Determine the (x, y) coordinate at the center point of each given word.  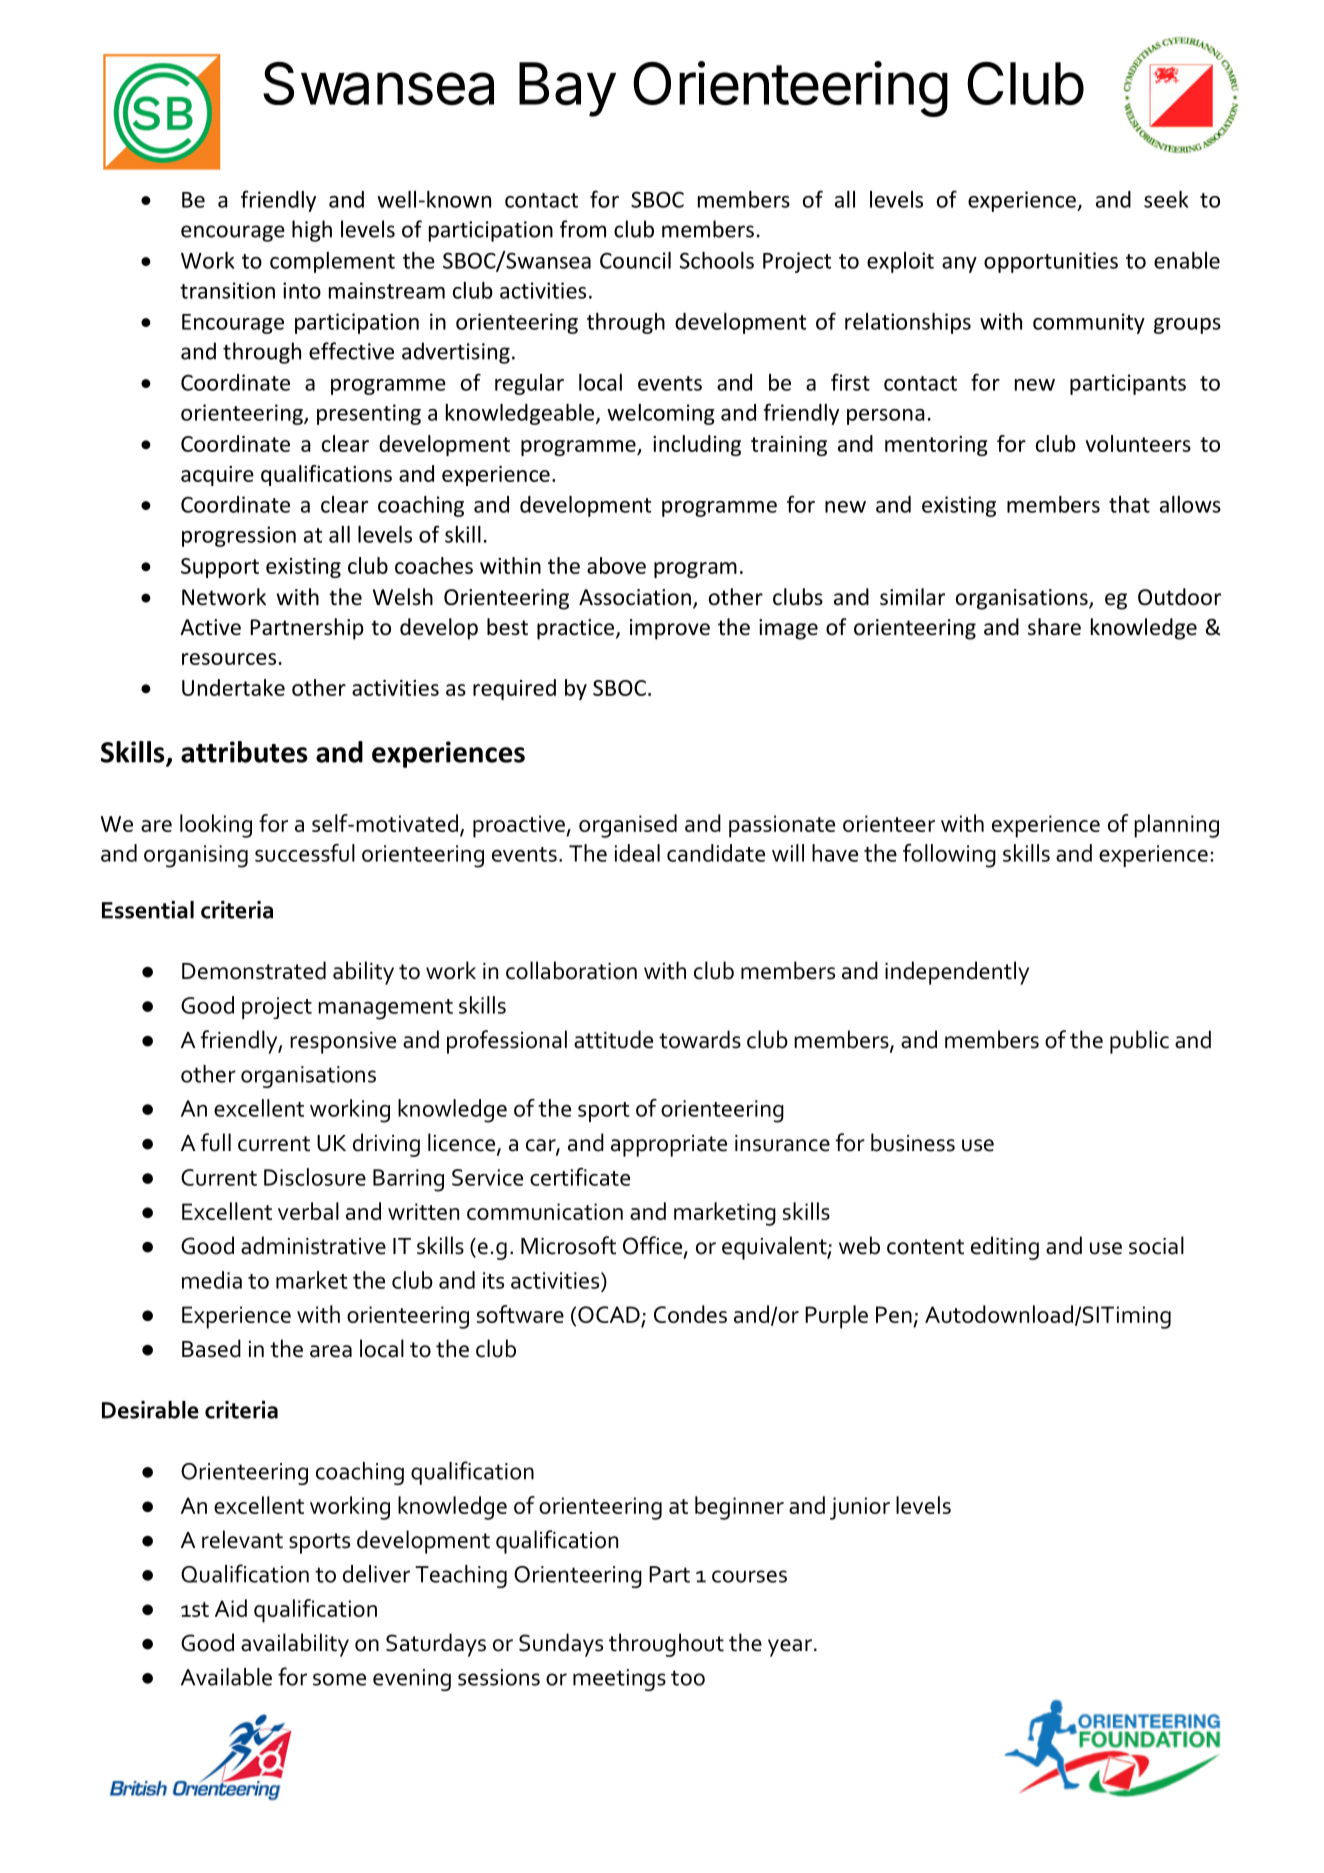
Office (652, 1245)
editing (1005, 1248)
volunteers (1138, 443)
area (331, 1351)
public (1139, 1042)
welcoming (661, 414)
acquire (217, 476)
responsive (343, 1043)
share (1054, 627)
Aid (231, 1608)
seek (1166, 199)
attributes (244, 752)
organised (628, 826)
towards (700, 1039)
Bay (567, 89)
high (312, 231)
